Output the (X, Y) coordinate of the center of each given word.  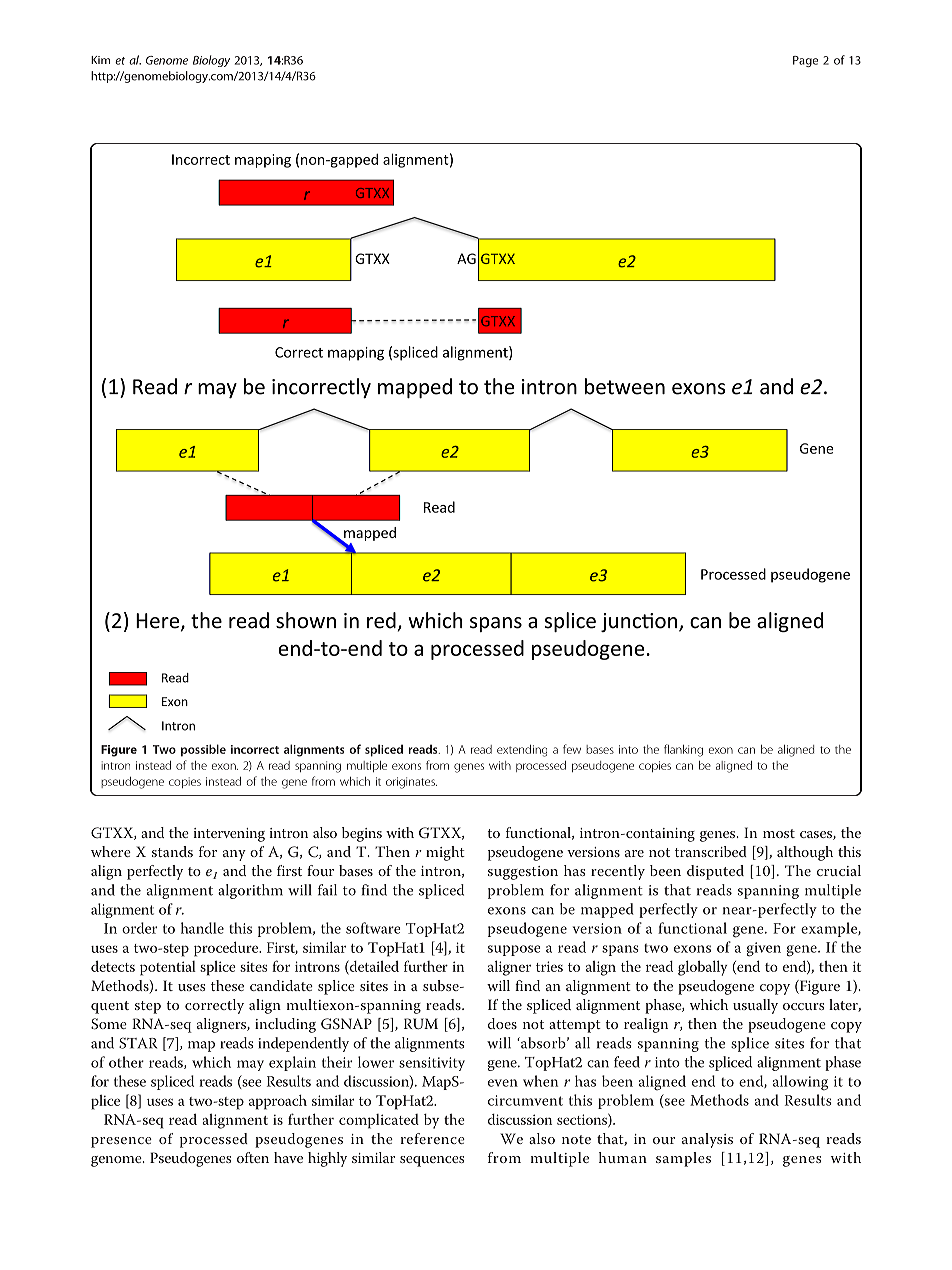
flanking (683, 750)
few (572, 749)
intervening (229, 835)
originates (411, 783)
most (779, 833)
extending (522, 751)
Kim (100, 60)
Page (805, 61)
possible (203, 750)
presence (121, 1142)
